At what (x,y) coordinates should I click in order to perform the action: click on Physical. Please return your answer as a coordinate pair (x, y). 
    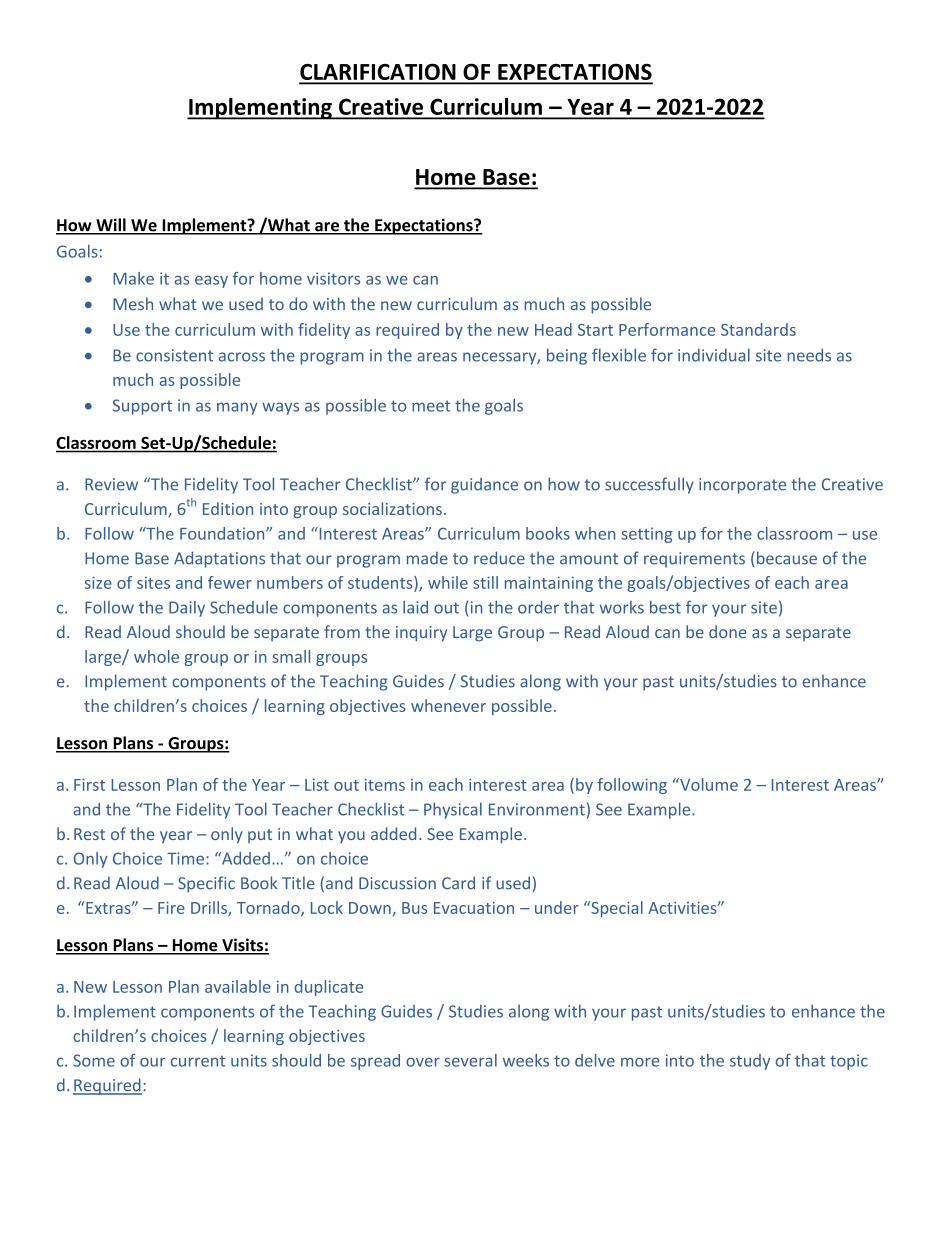
    Looking at the image, I should click on (453, 810).
